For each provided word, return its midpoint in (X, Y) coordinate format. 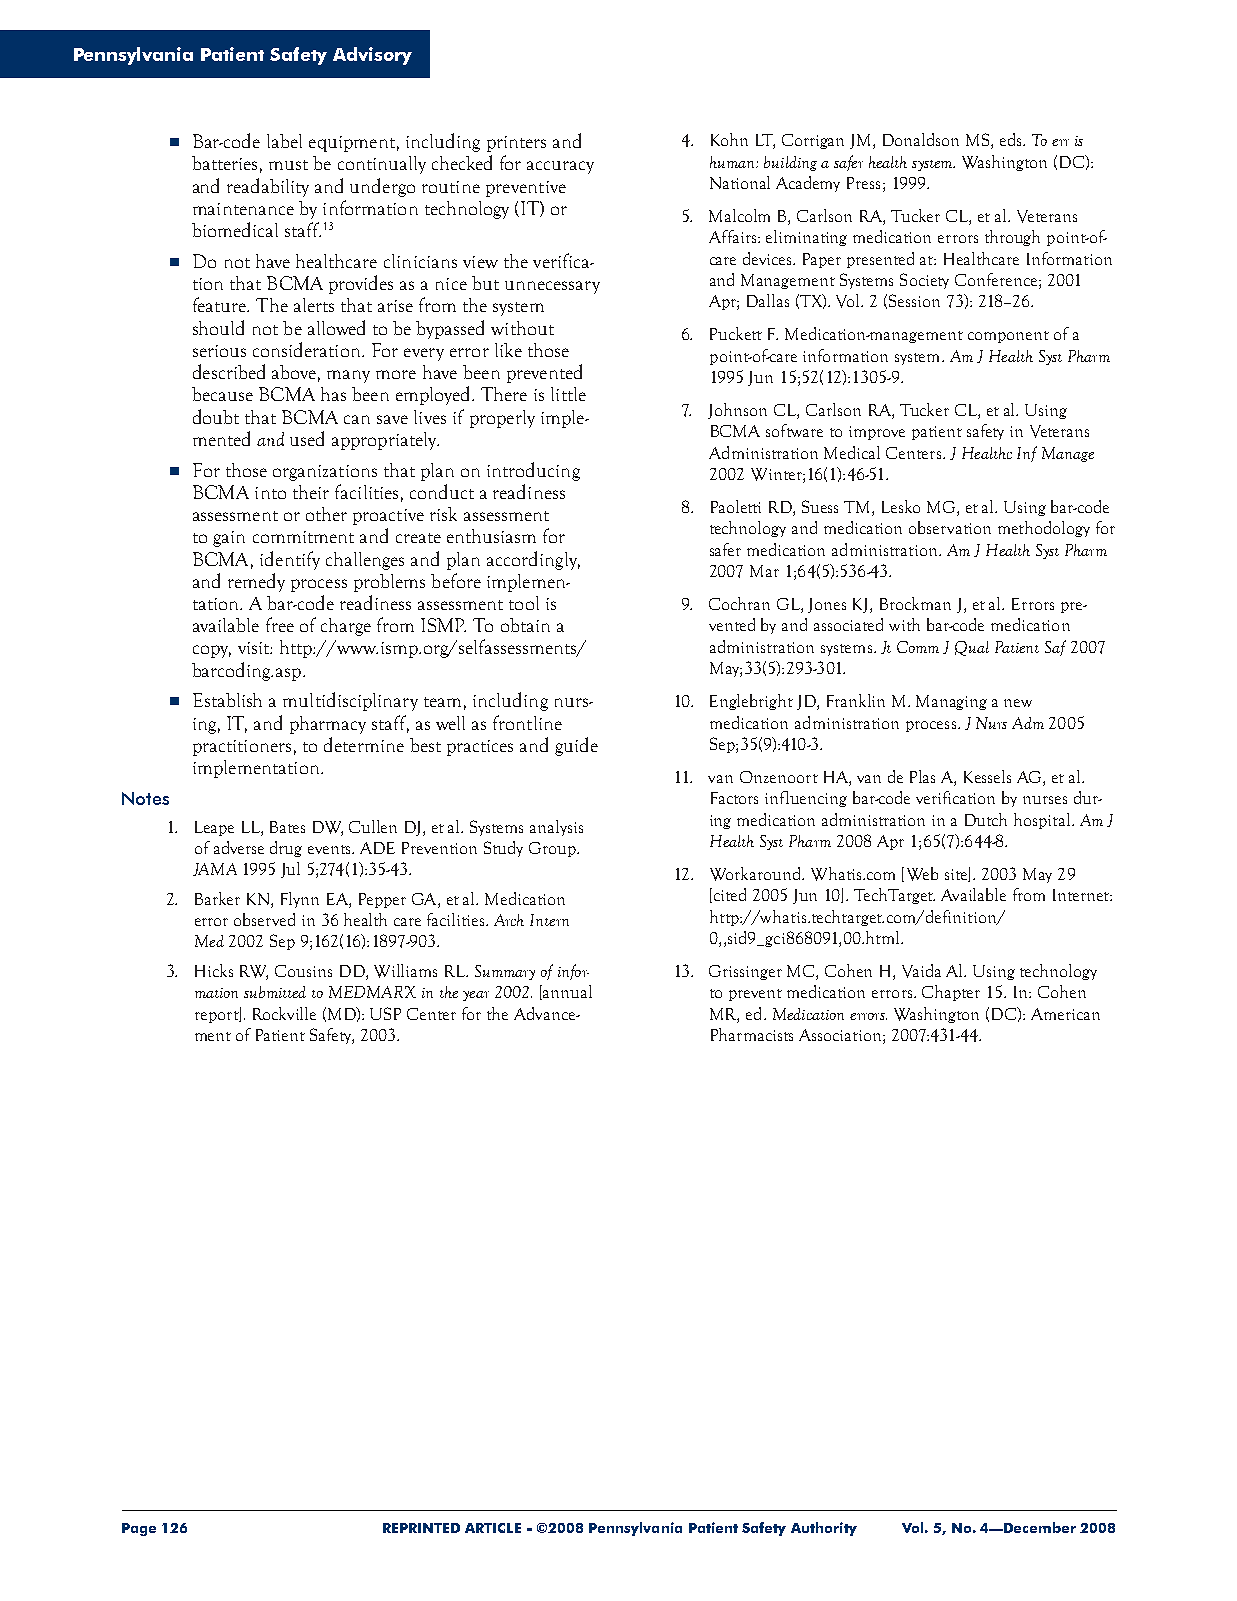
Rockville (284, 1013)
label (284, 141)
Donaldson (921, 139)
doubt (216, 416)
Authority (824, 1529)
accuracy (560, 167)
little (568, 394)
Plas (922, 776)
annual (567, 991)
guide (576, 746)
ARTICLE (493, 1528)
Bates (287, 827)
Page (139, 1529)
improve (877, 433)
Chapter (951, 993)
